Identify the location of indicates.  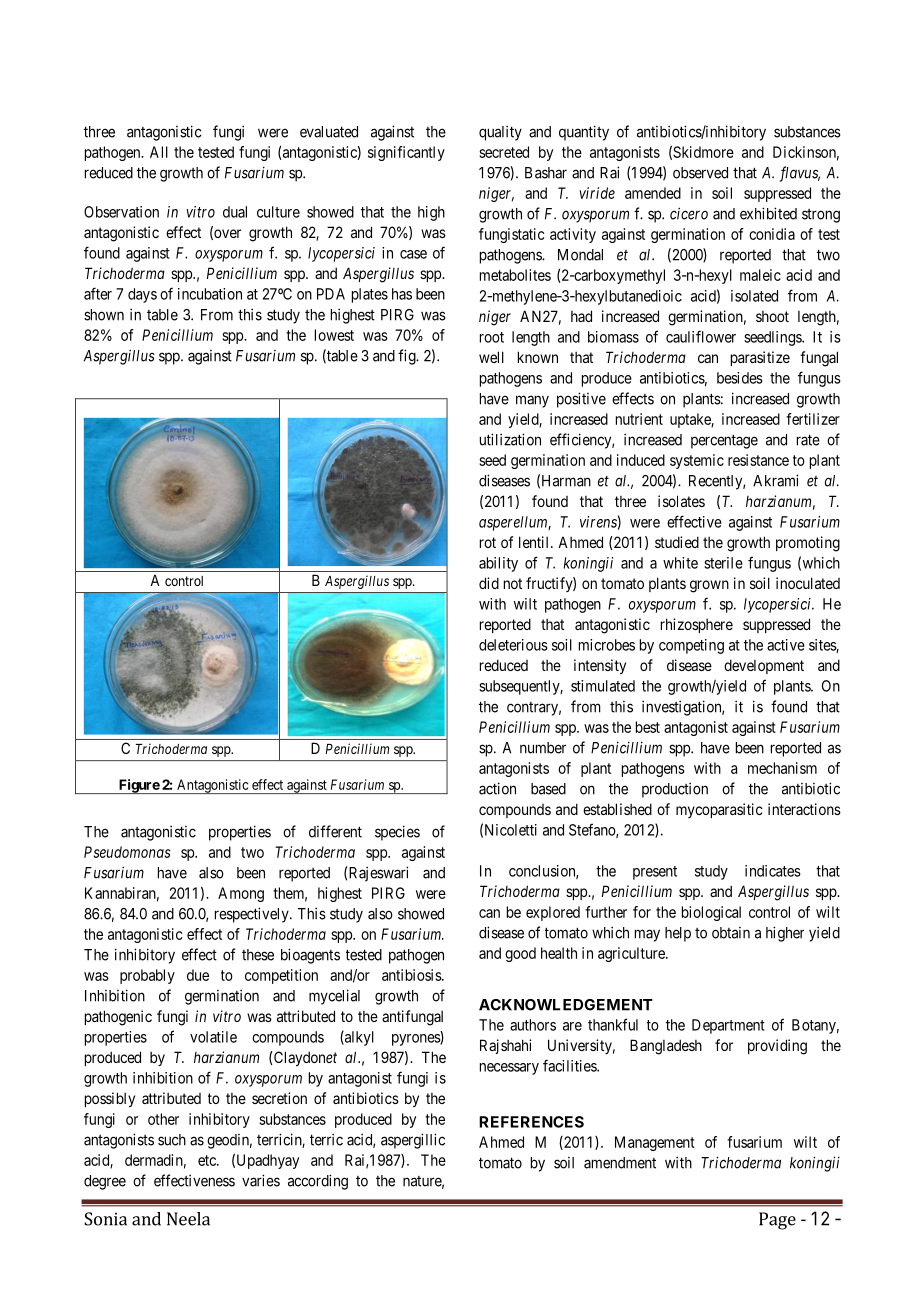
(773, 871).
